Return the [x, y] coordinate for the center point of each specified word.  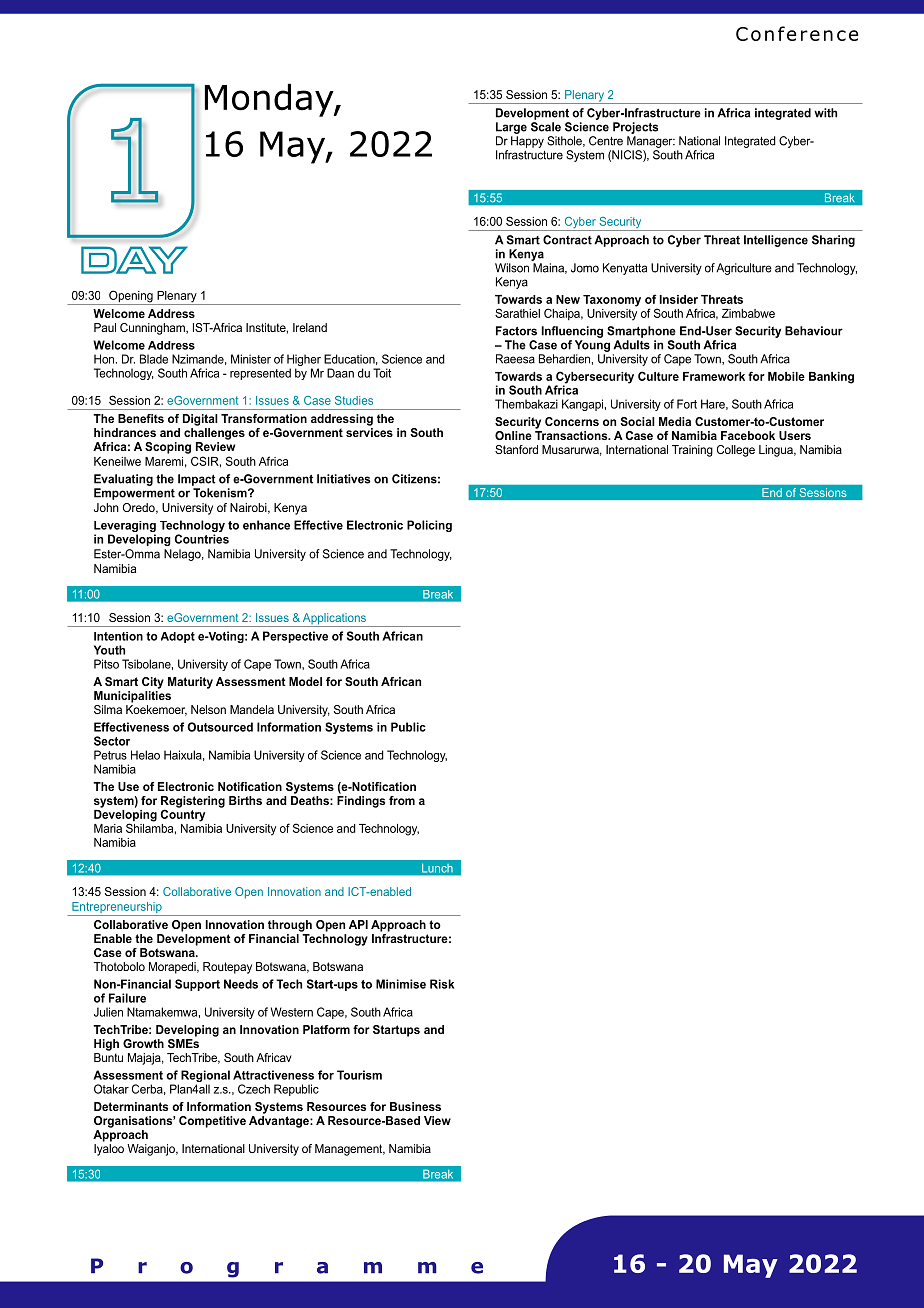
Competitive [212, 1122]
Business [415, 1106]
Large [511, 128]
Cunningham [153, 329]
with [825, 113]
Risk [442, 984]
